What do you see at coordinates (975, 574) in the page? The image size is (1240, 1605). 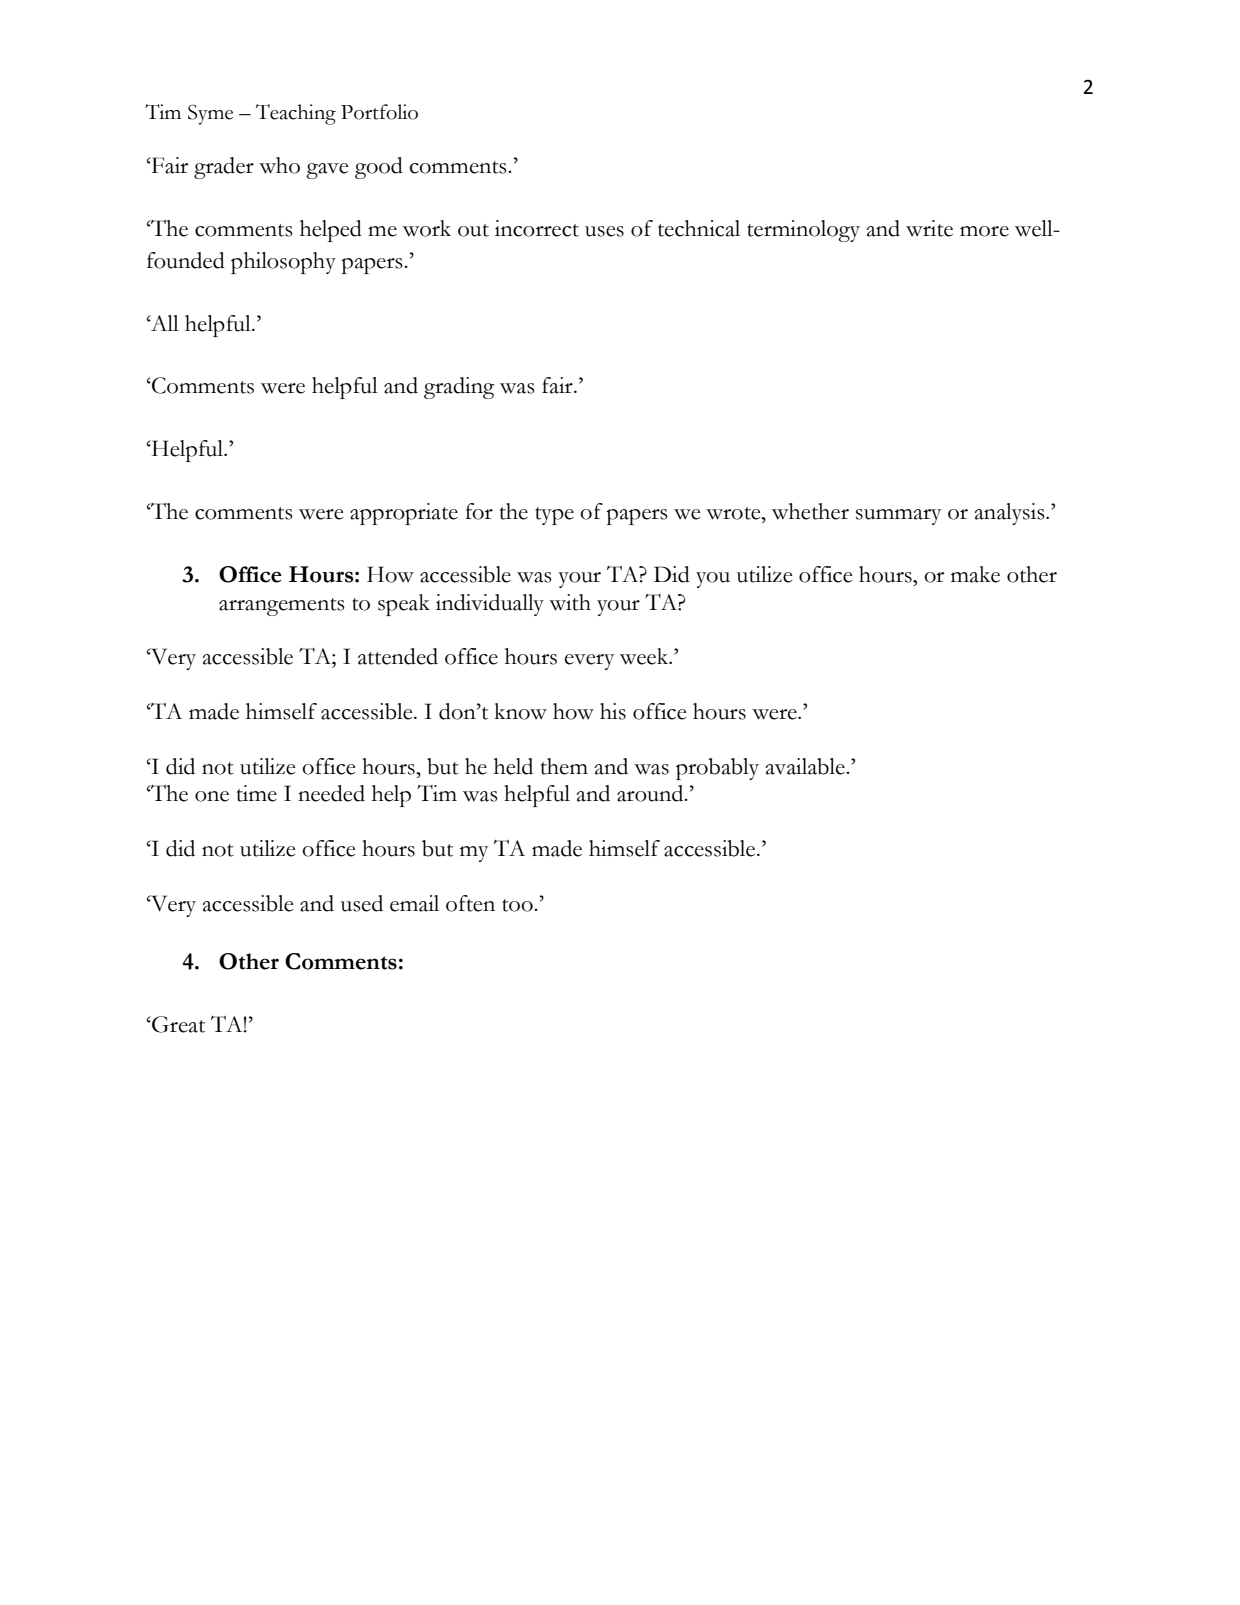 I see `make` at bounding box center [975, 574].
